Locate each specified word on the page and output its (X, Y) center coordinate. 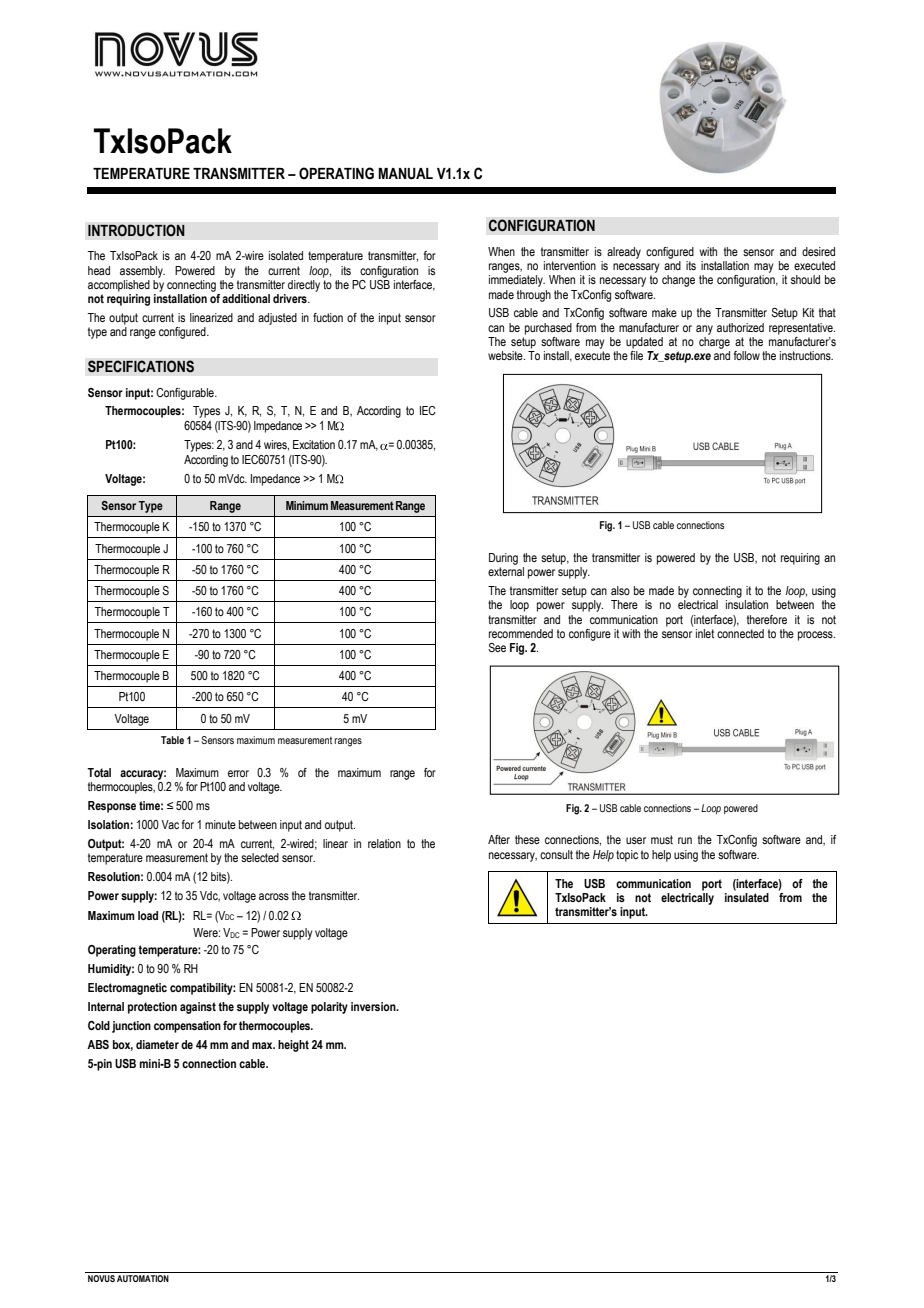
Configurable (186, 394)
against (198, 1008)
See (497, 647)
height (293, 1046)
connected (740, 632)
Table (172, 740)
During (503, 559)
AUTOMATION (143, 1278)
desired (818, 251)
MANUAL (405, 174)
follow (747, 355)
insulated (747, 896)
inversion (374, 1006)
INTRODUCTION (136, 230)
